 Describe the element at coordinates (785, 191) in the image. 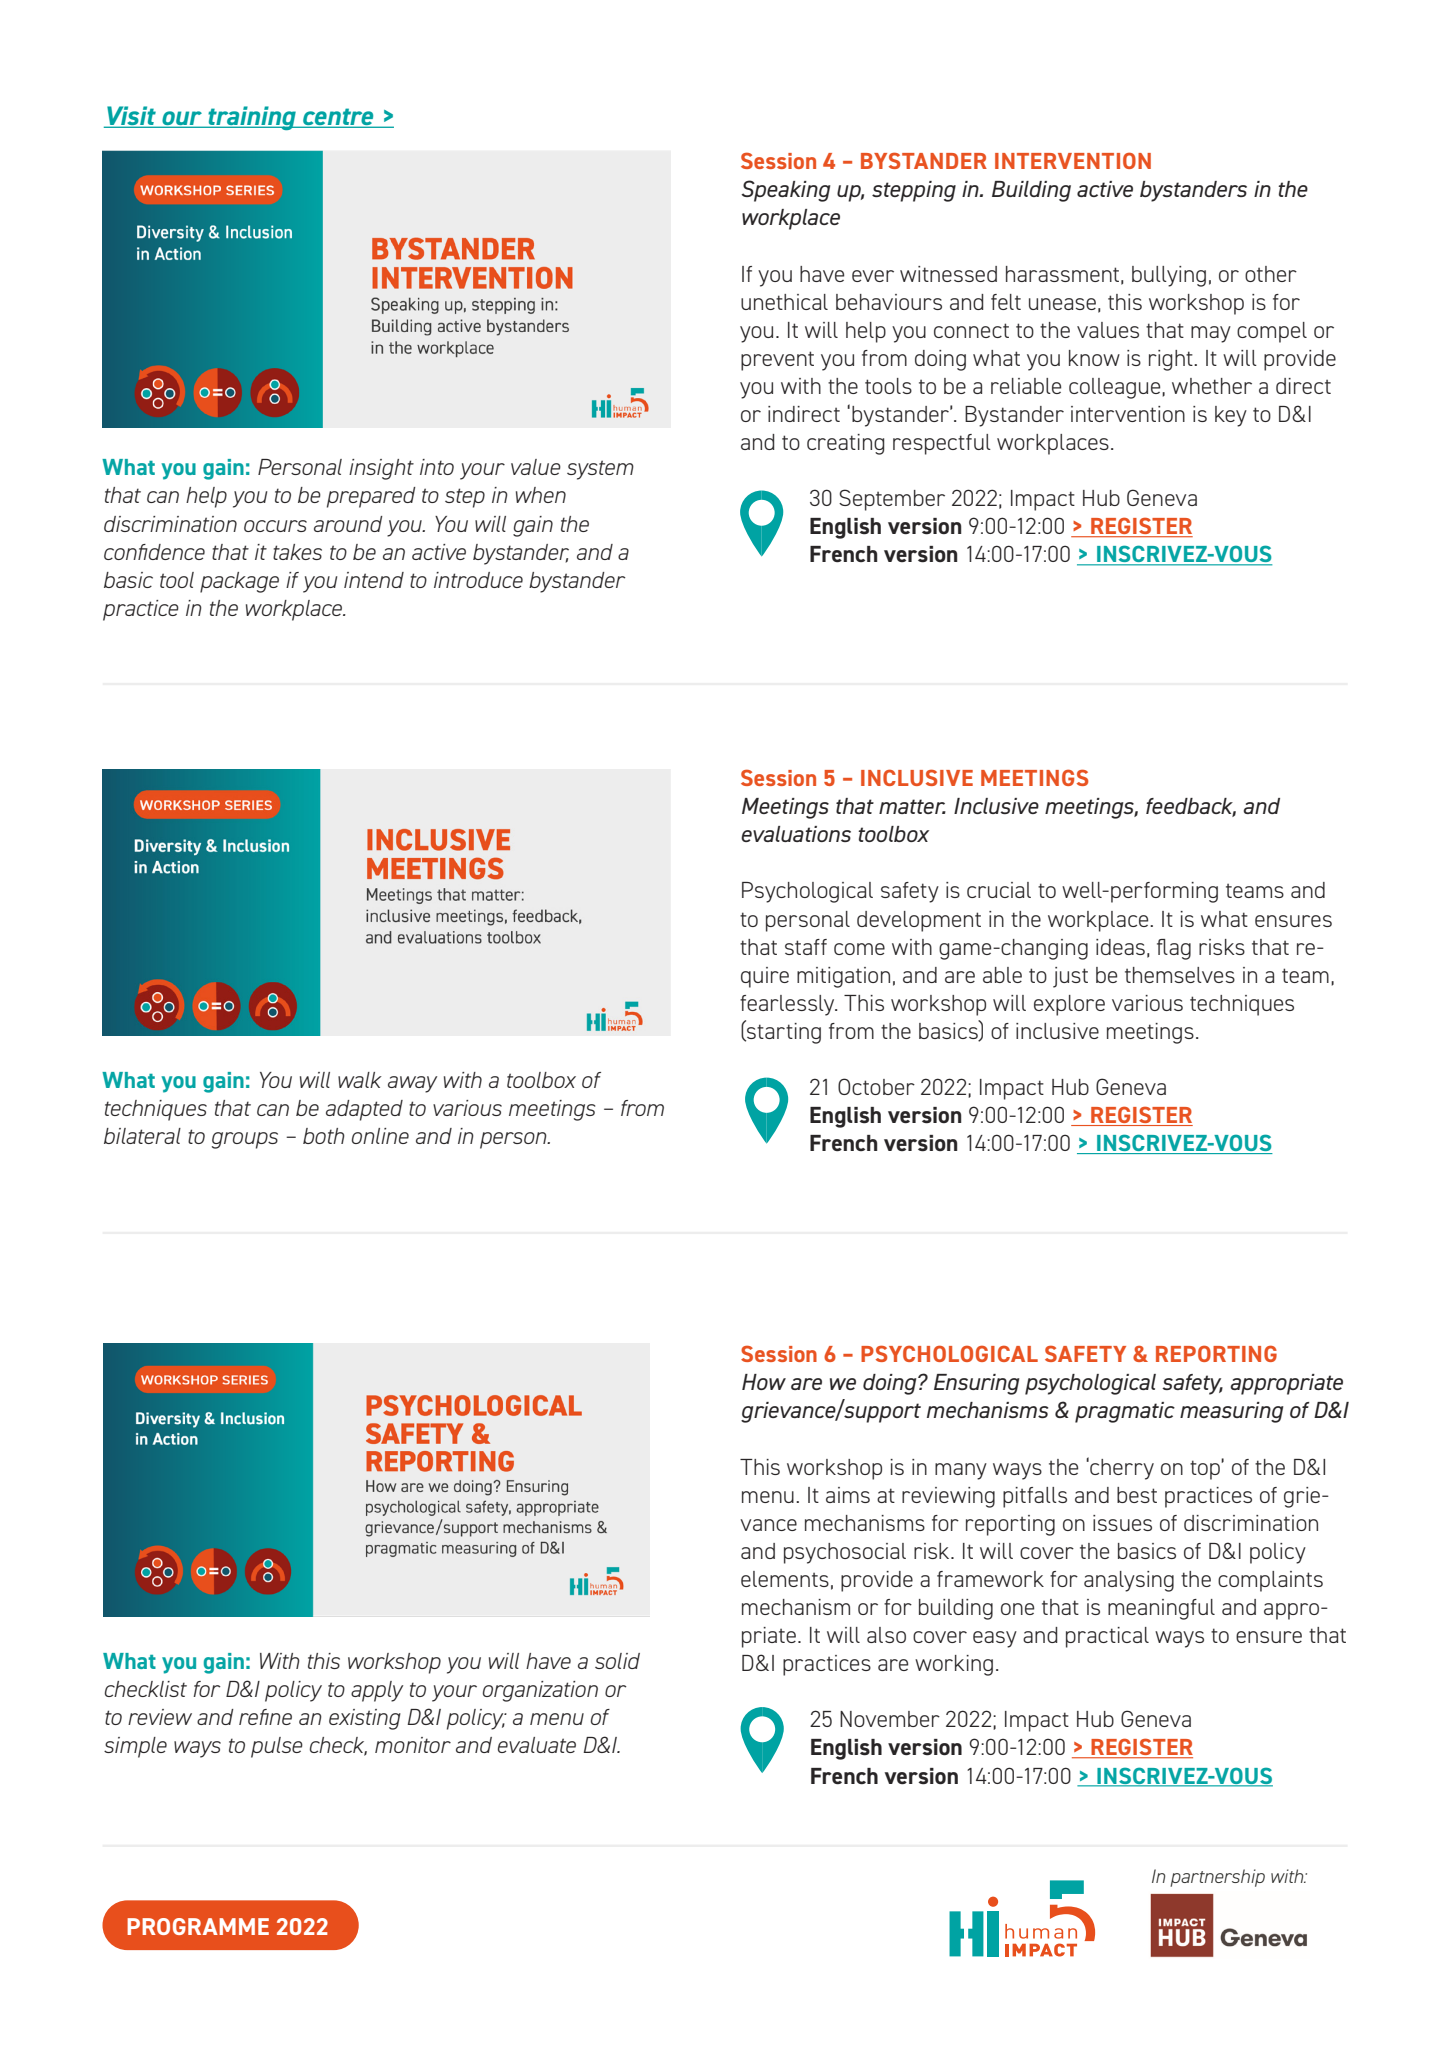

I see `Speaking` at that location.
